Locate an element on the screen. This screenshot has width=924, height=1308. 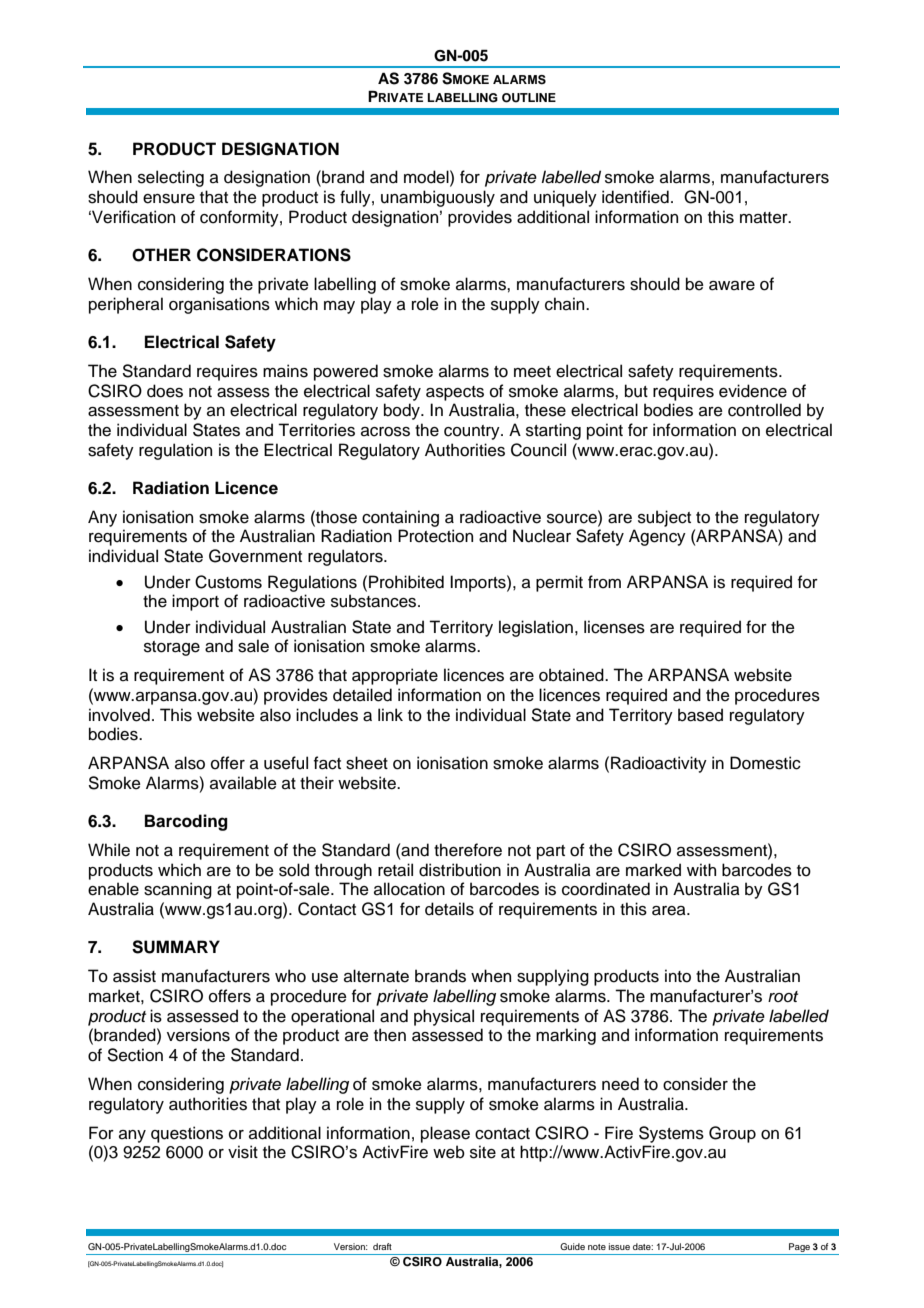
unambiguously is located at coordinates (438, 198).
